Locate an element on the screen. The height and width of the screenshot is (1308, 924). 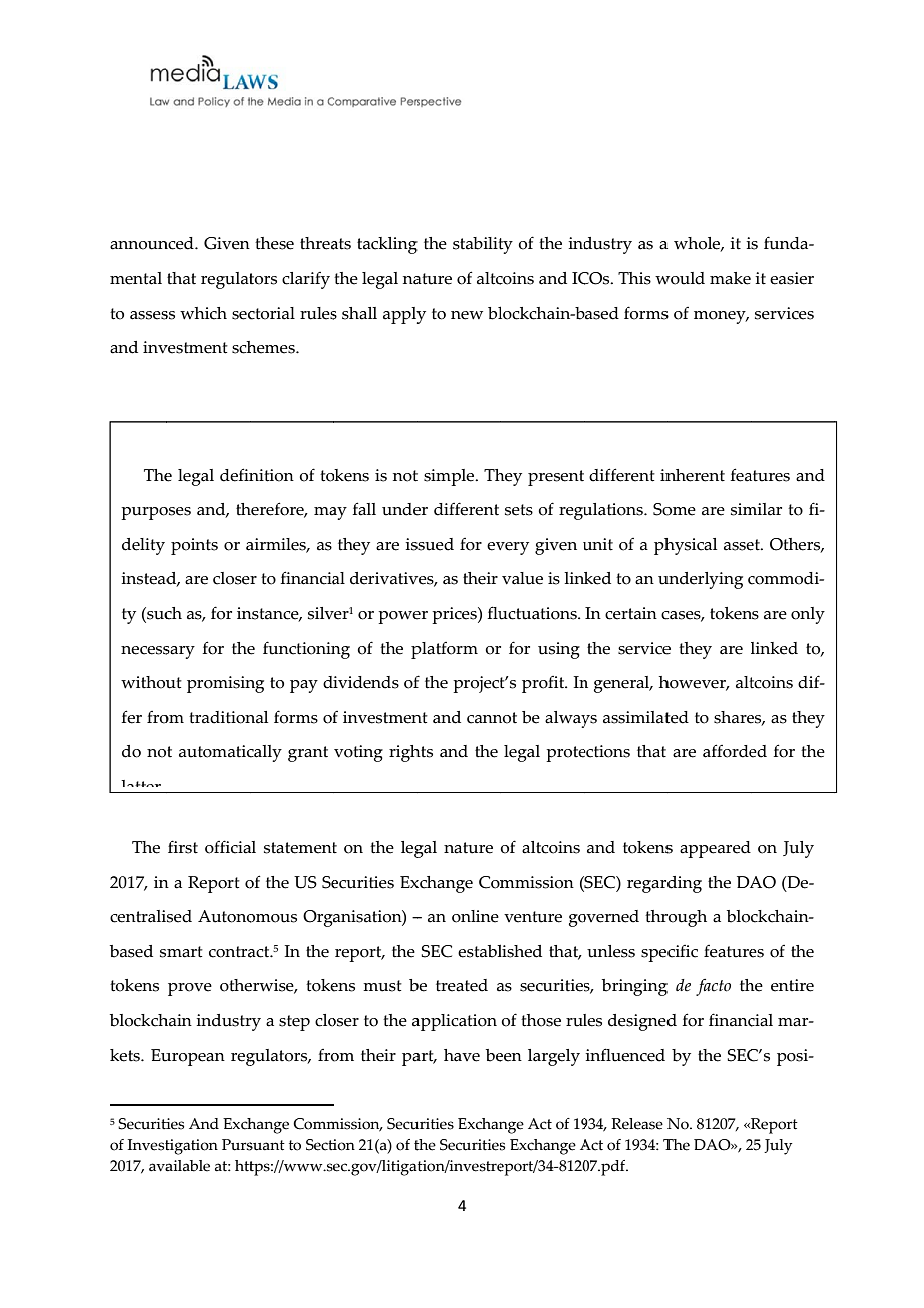
first is located at coordinates (183, 847).
